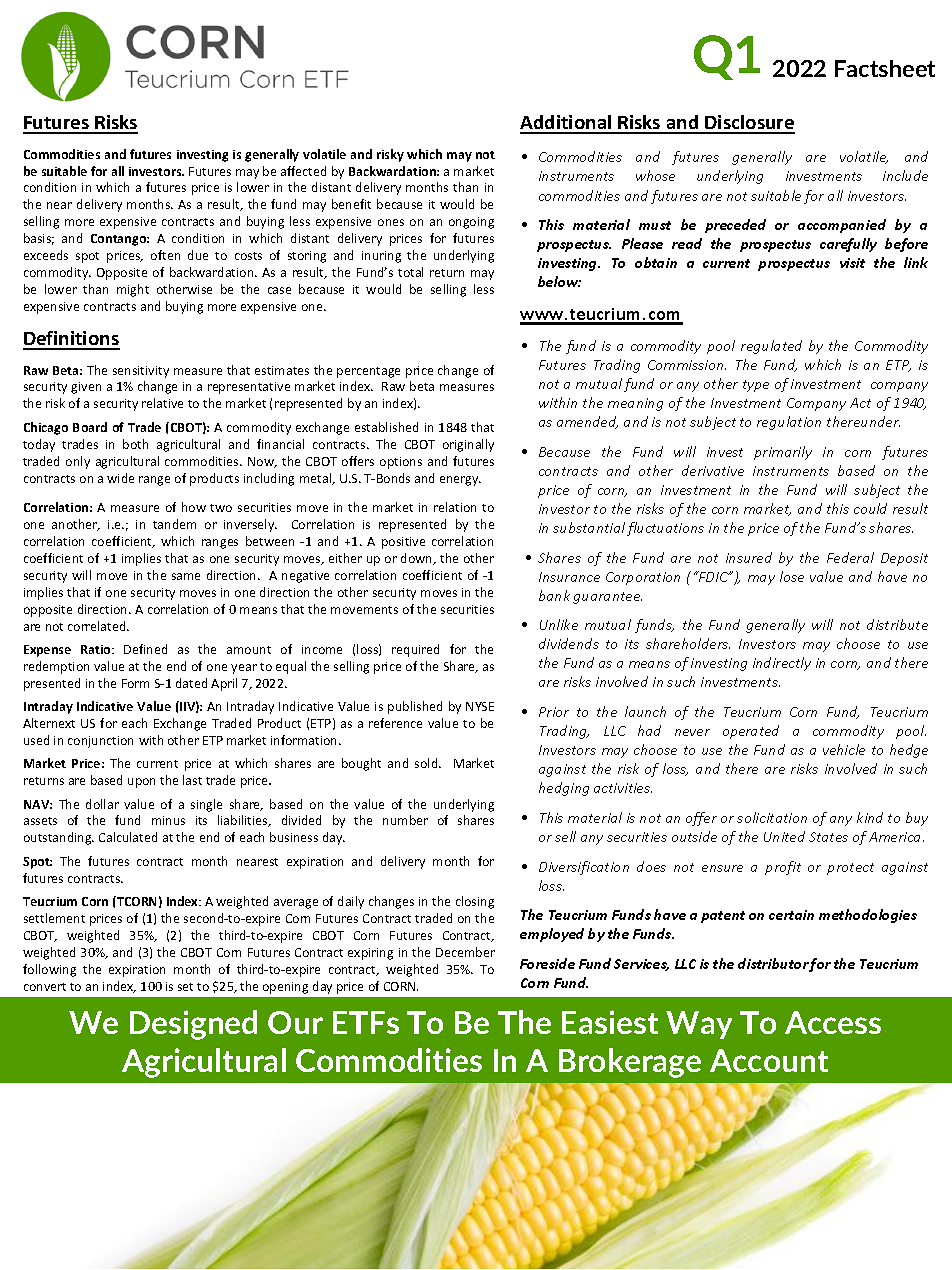 This screenshot has width=952, height=1270. Describe the element at coordinates (567, 124) in the screenshot. I see `Additional` at that location.
